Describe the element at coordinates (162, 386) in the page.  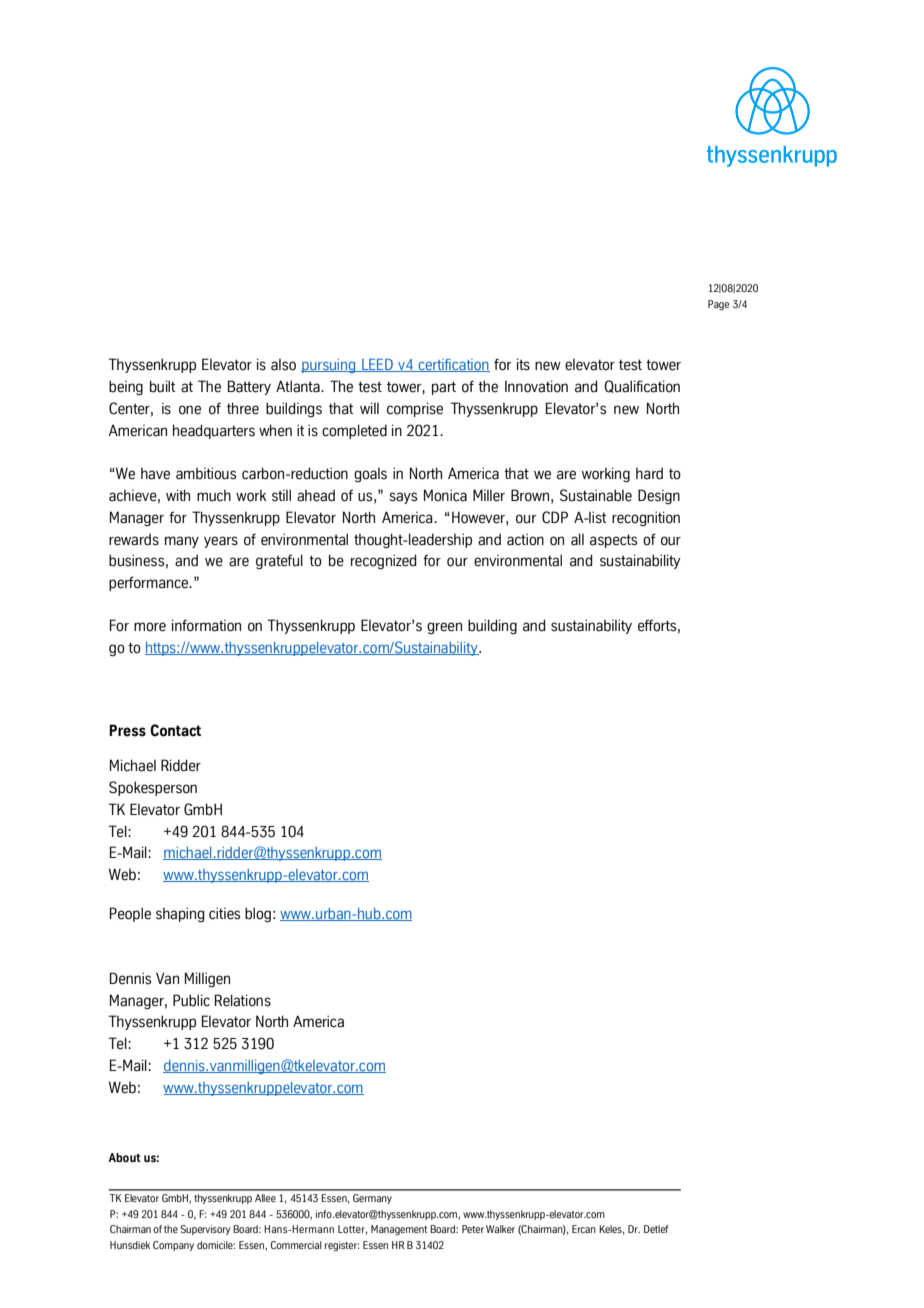
I see `built` at that location.
